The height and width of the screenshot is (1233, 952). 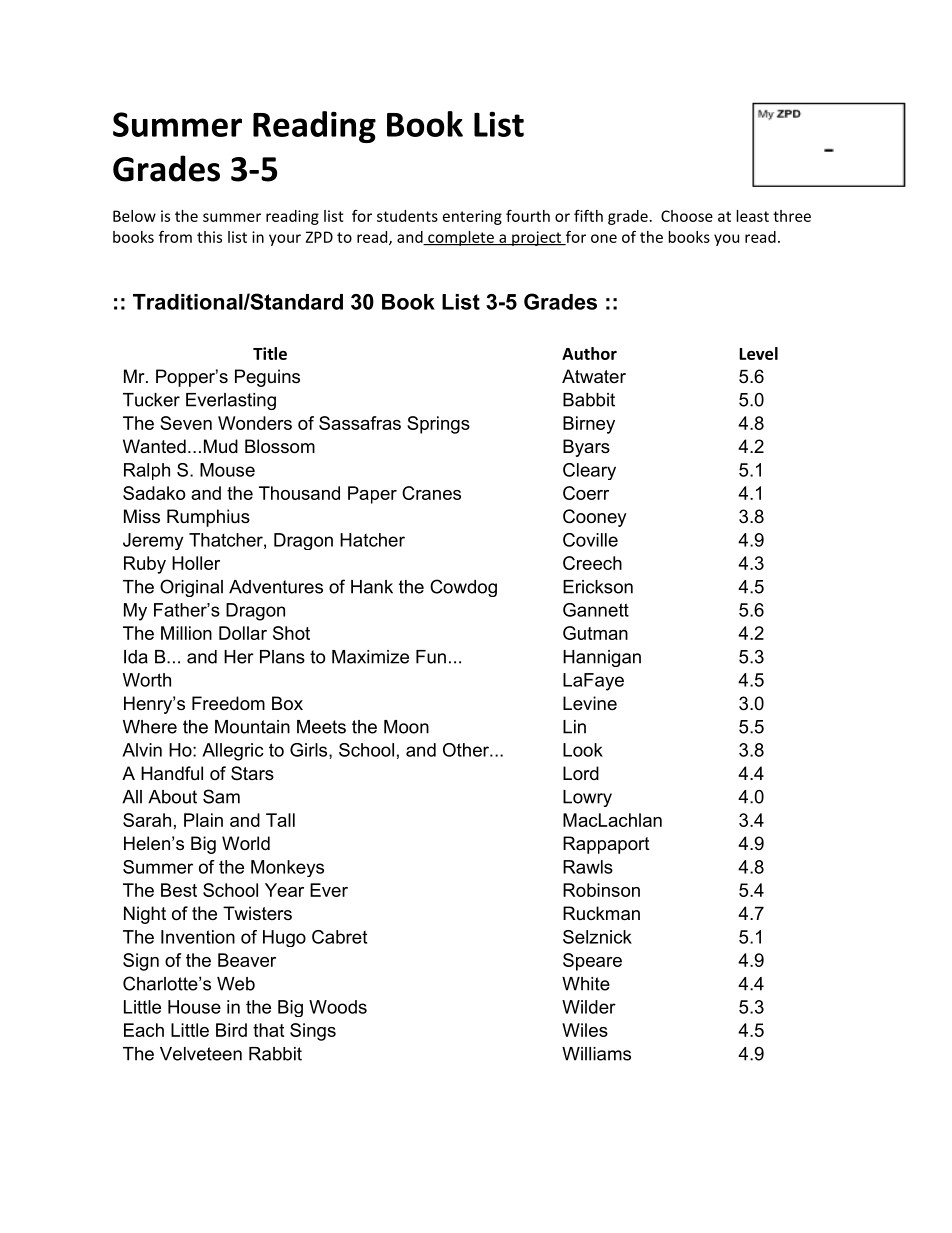 What do you see at coordinates (585, 1030) in the screenshot?
I see `Wiles` at bounding box center [585, 1030].
